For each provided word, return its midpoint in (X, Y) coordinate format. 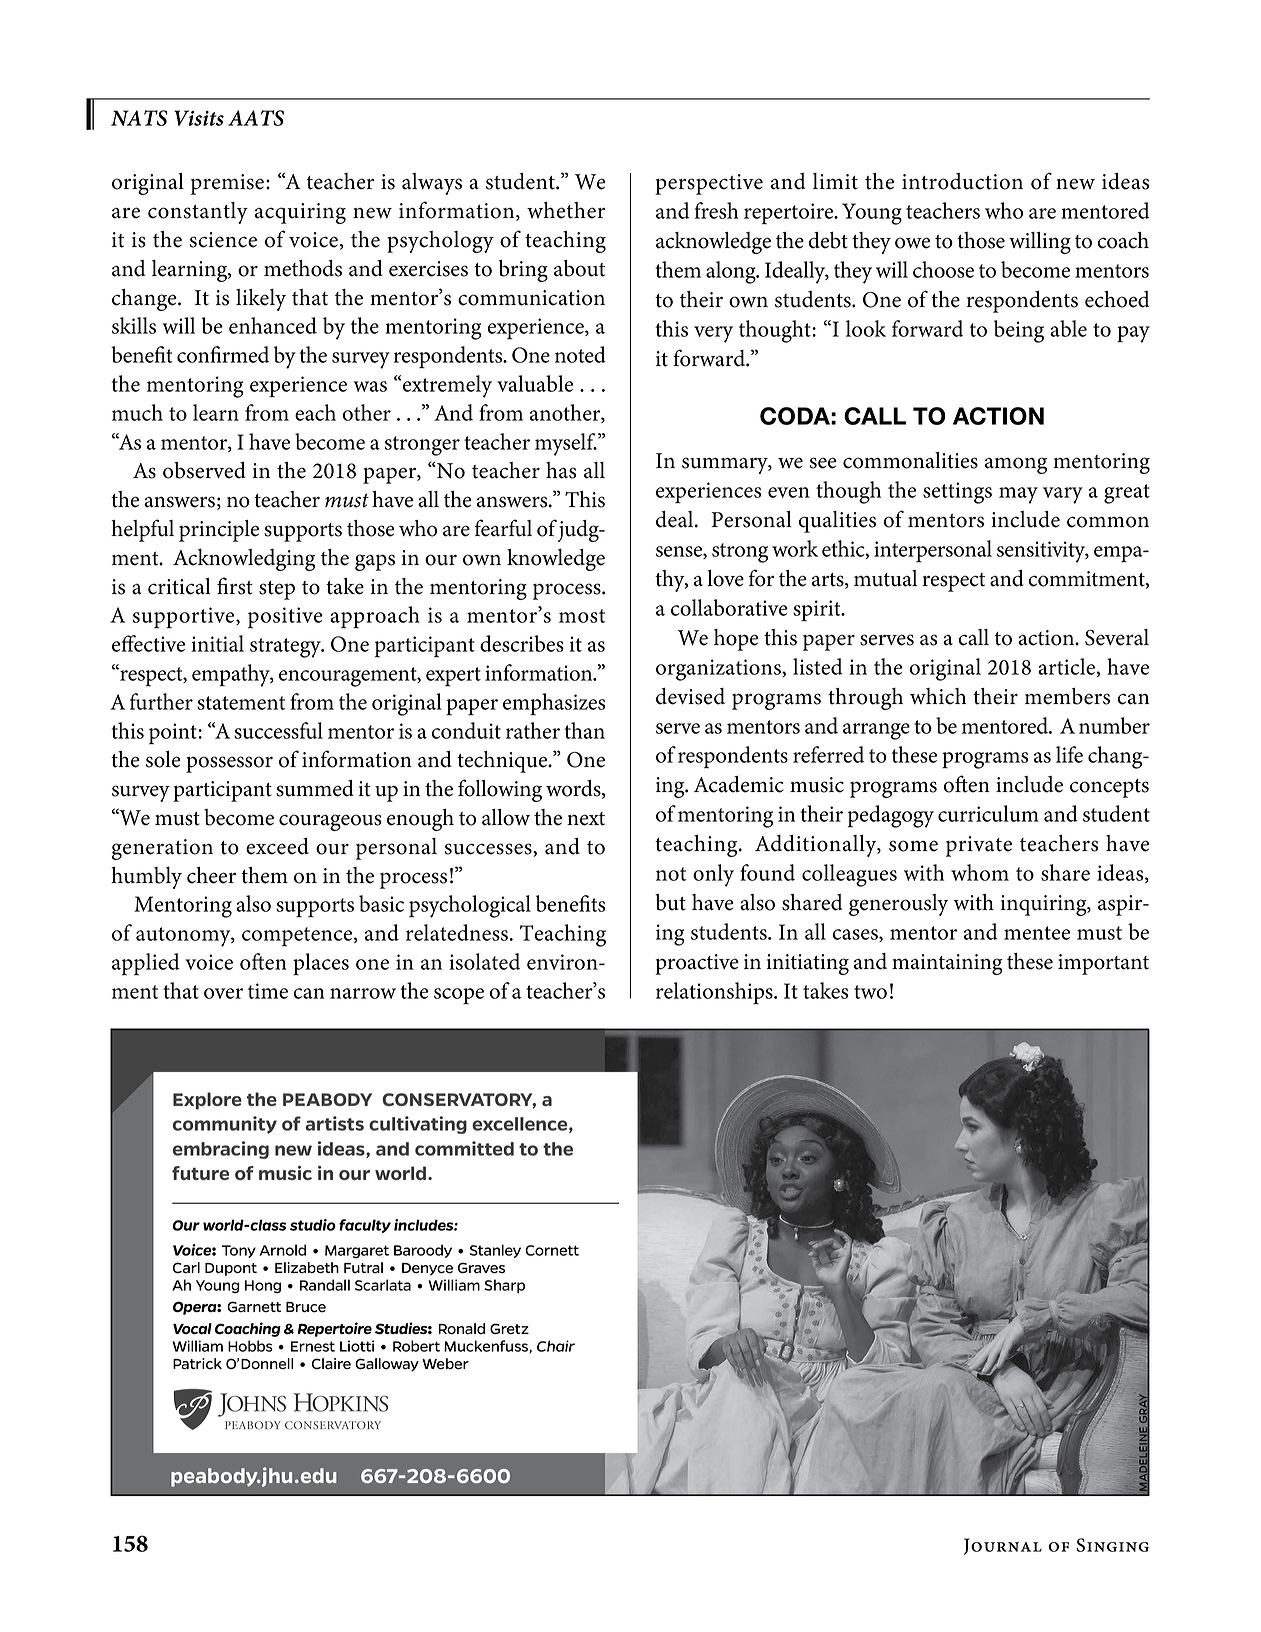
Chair (556, 1346)
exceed (277, 846)
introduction (962, 181)
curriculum (988, 813)
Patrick (197, 1364)
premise (227, 184)
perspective (709, 184)
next (586, 819)
